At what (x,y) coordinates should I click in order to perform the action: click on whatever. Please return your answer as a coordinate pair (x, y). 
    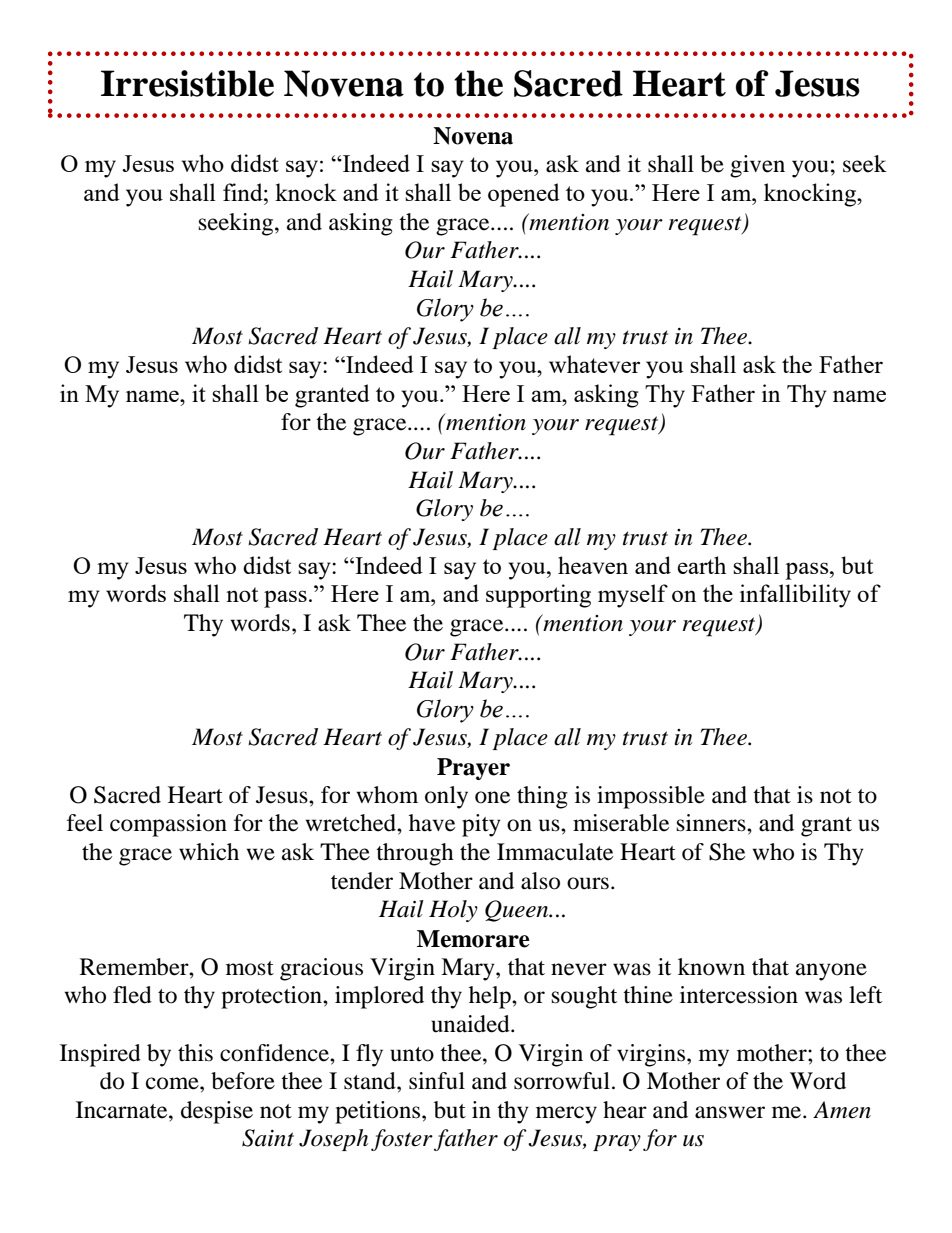
    Looking at the image, I should click on (594, 364).
